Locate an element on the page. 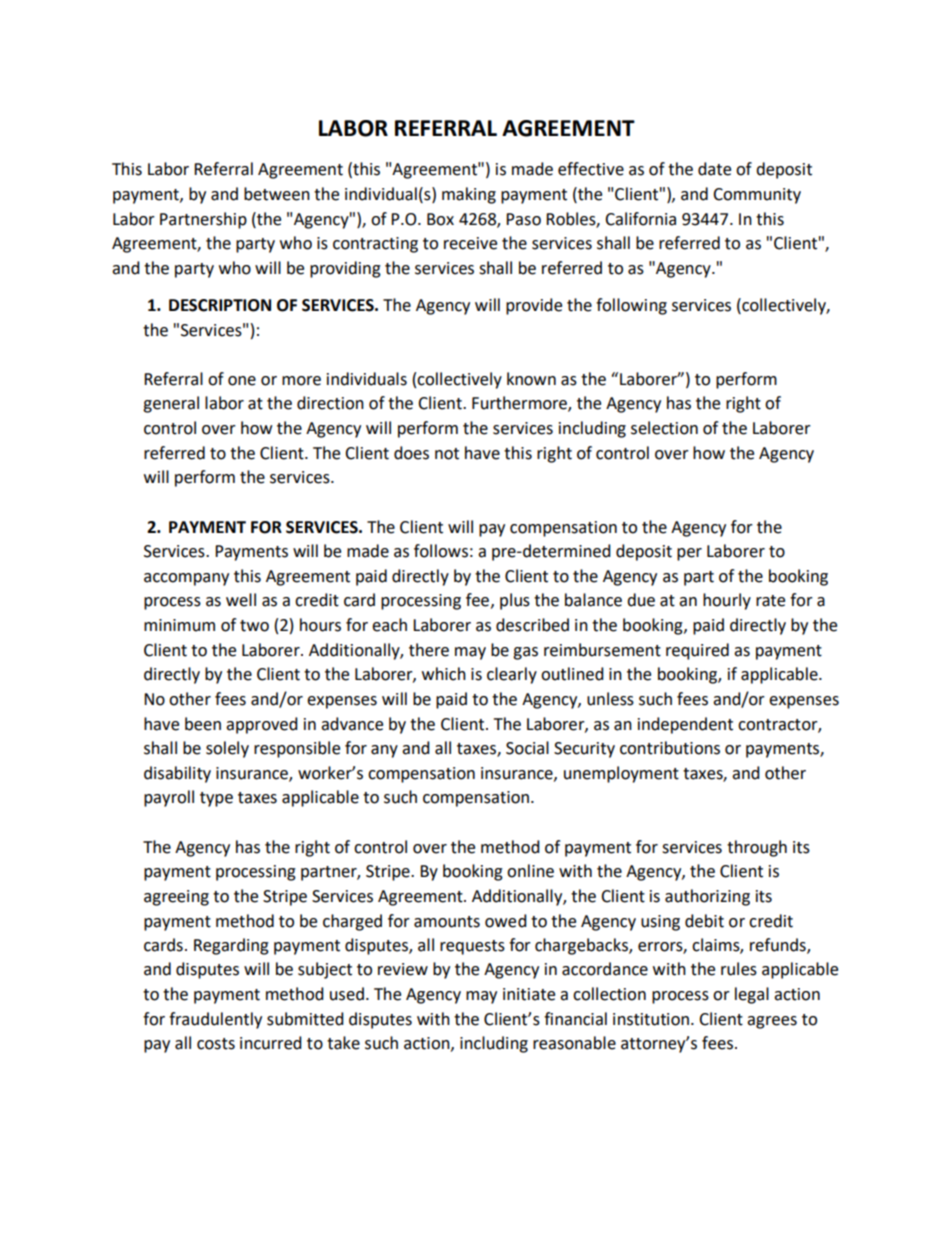 Image resolution: width=952 pixels, height=1233 pixels. between is located at coordinates (277, 194).
